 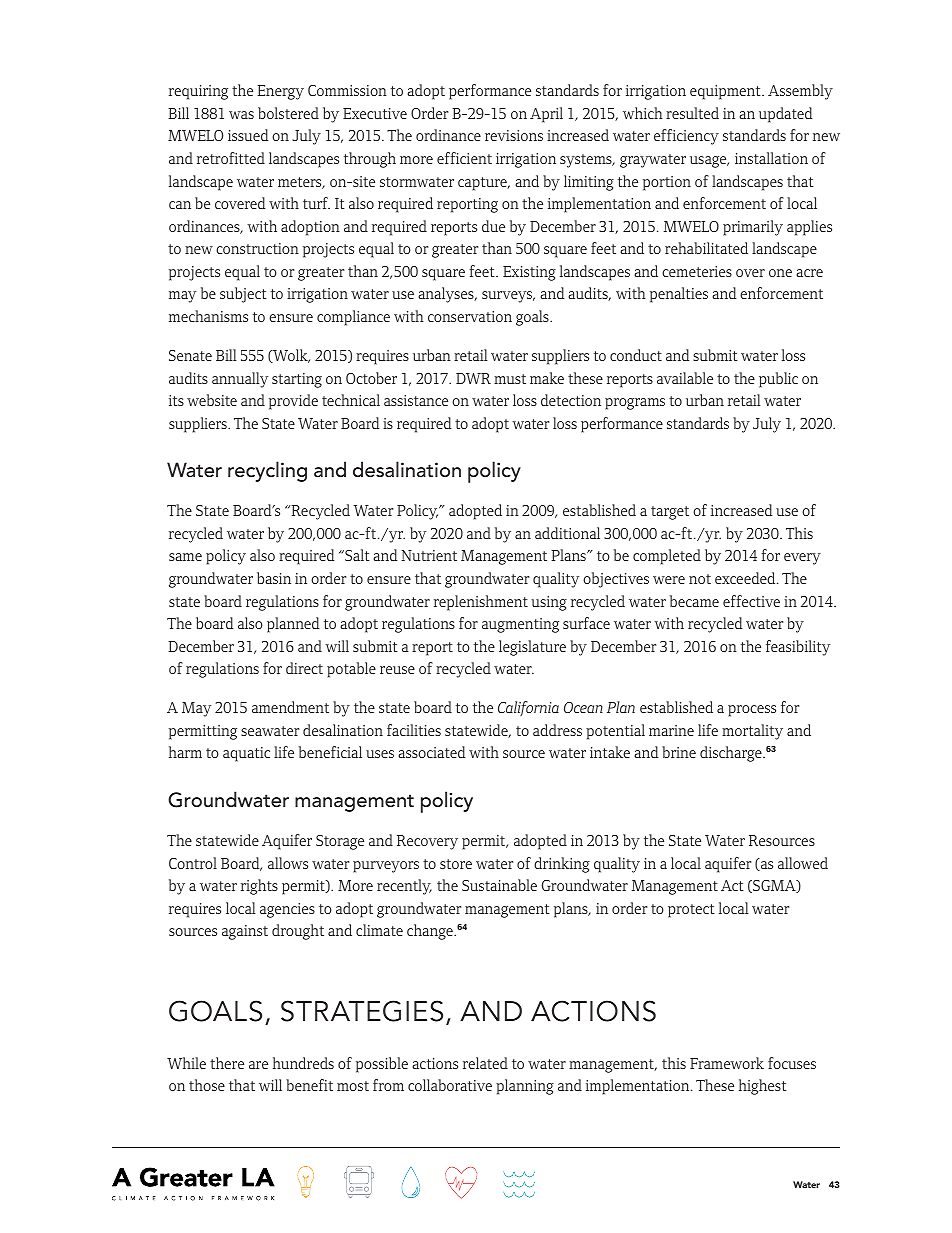 What do you see at coordinates (274, 578) in the screenshot?
I see `basin` at bounding box center [274, 578].
